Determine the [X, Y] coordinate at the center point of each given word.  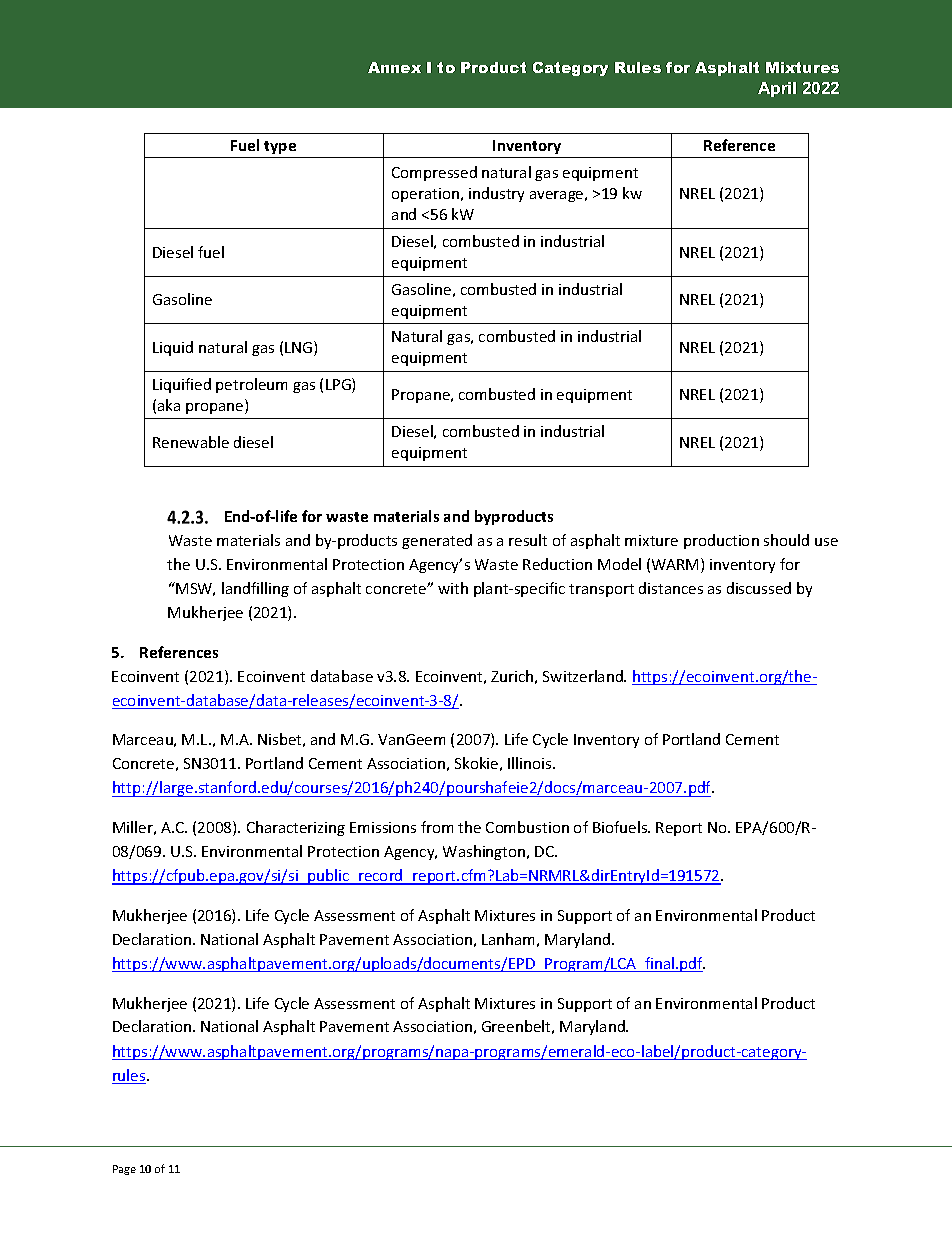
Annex [394, 67]
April [777, 89]
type [280, 147]
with [453, 588]
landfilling [255, 589]
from [437, 827]
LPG [339, 385]
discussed [759, 588]
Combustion [527, 827]
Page [124, 1170]
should [786, 540]
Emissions [383, 827]
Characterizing [296, 828]
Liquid [173, 348]
